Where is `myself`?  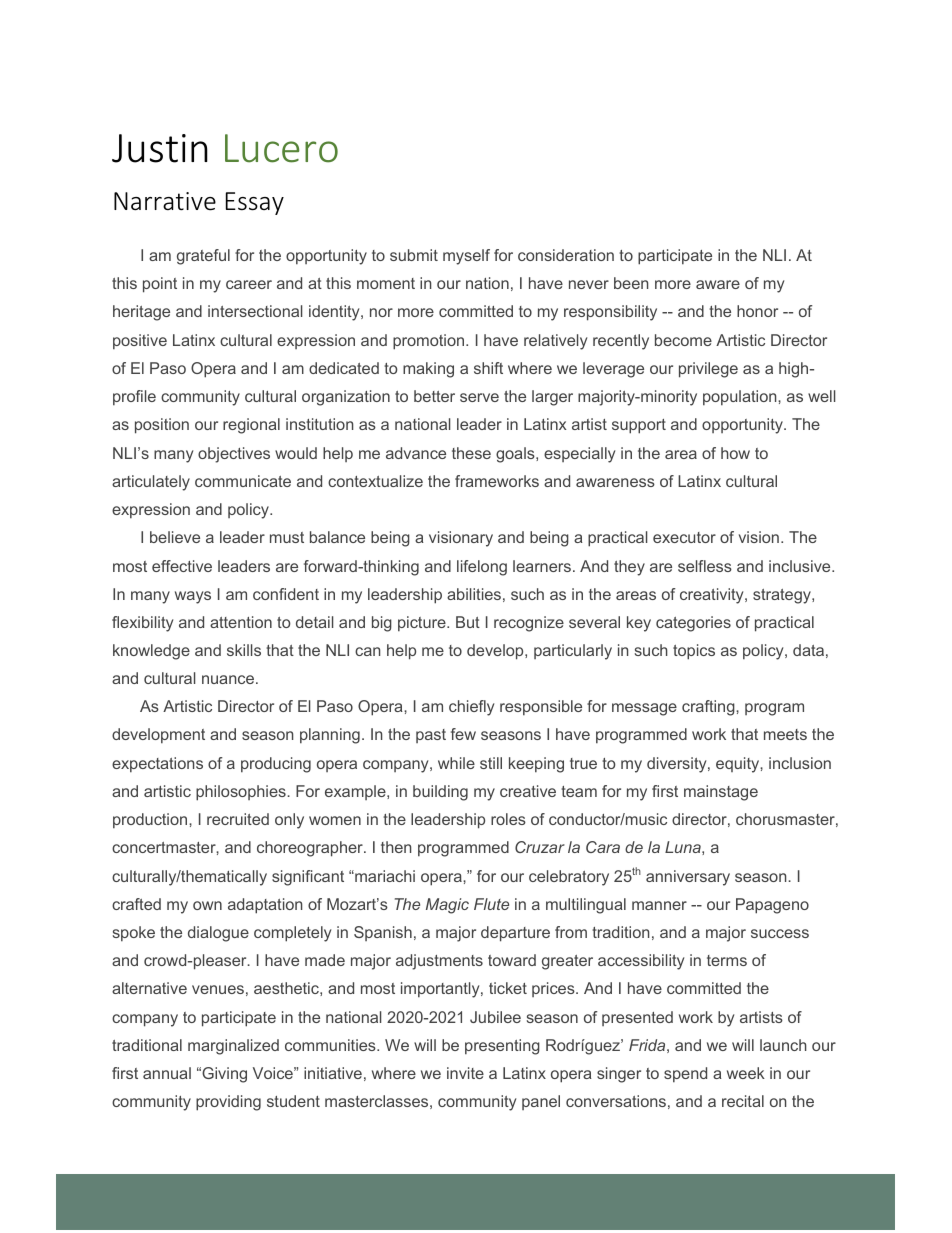
myself is located at coordinates (466, 257).
